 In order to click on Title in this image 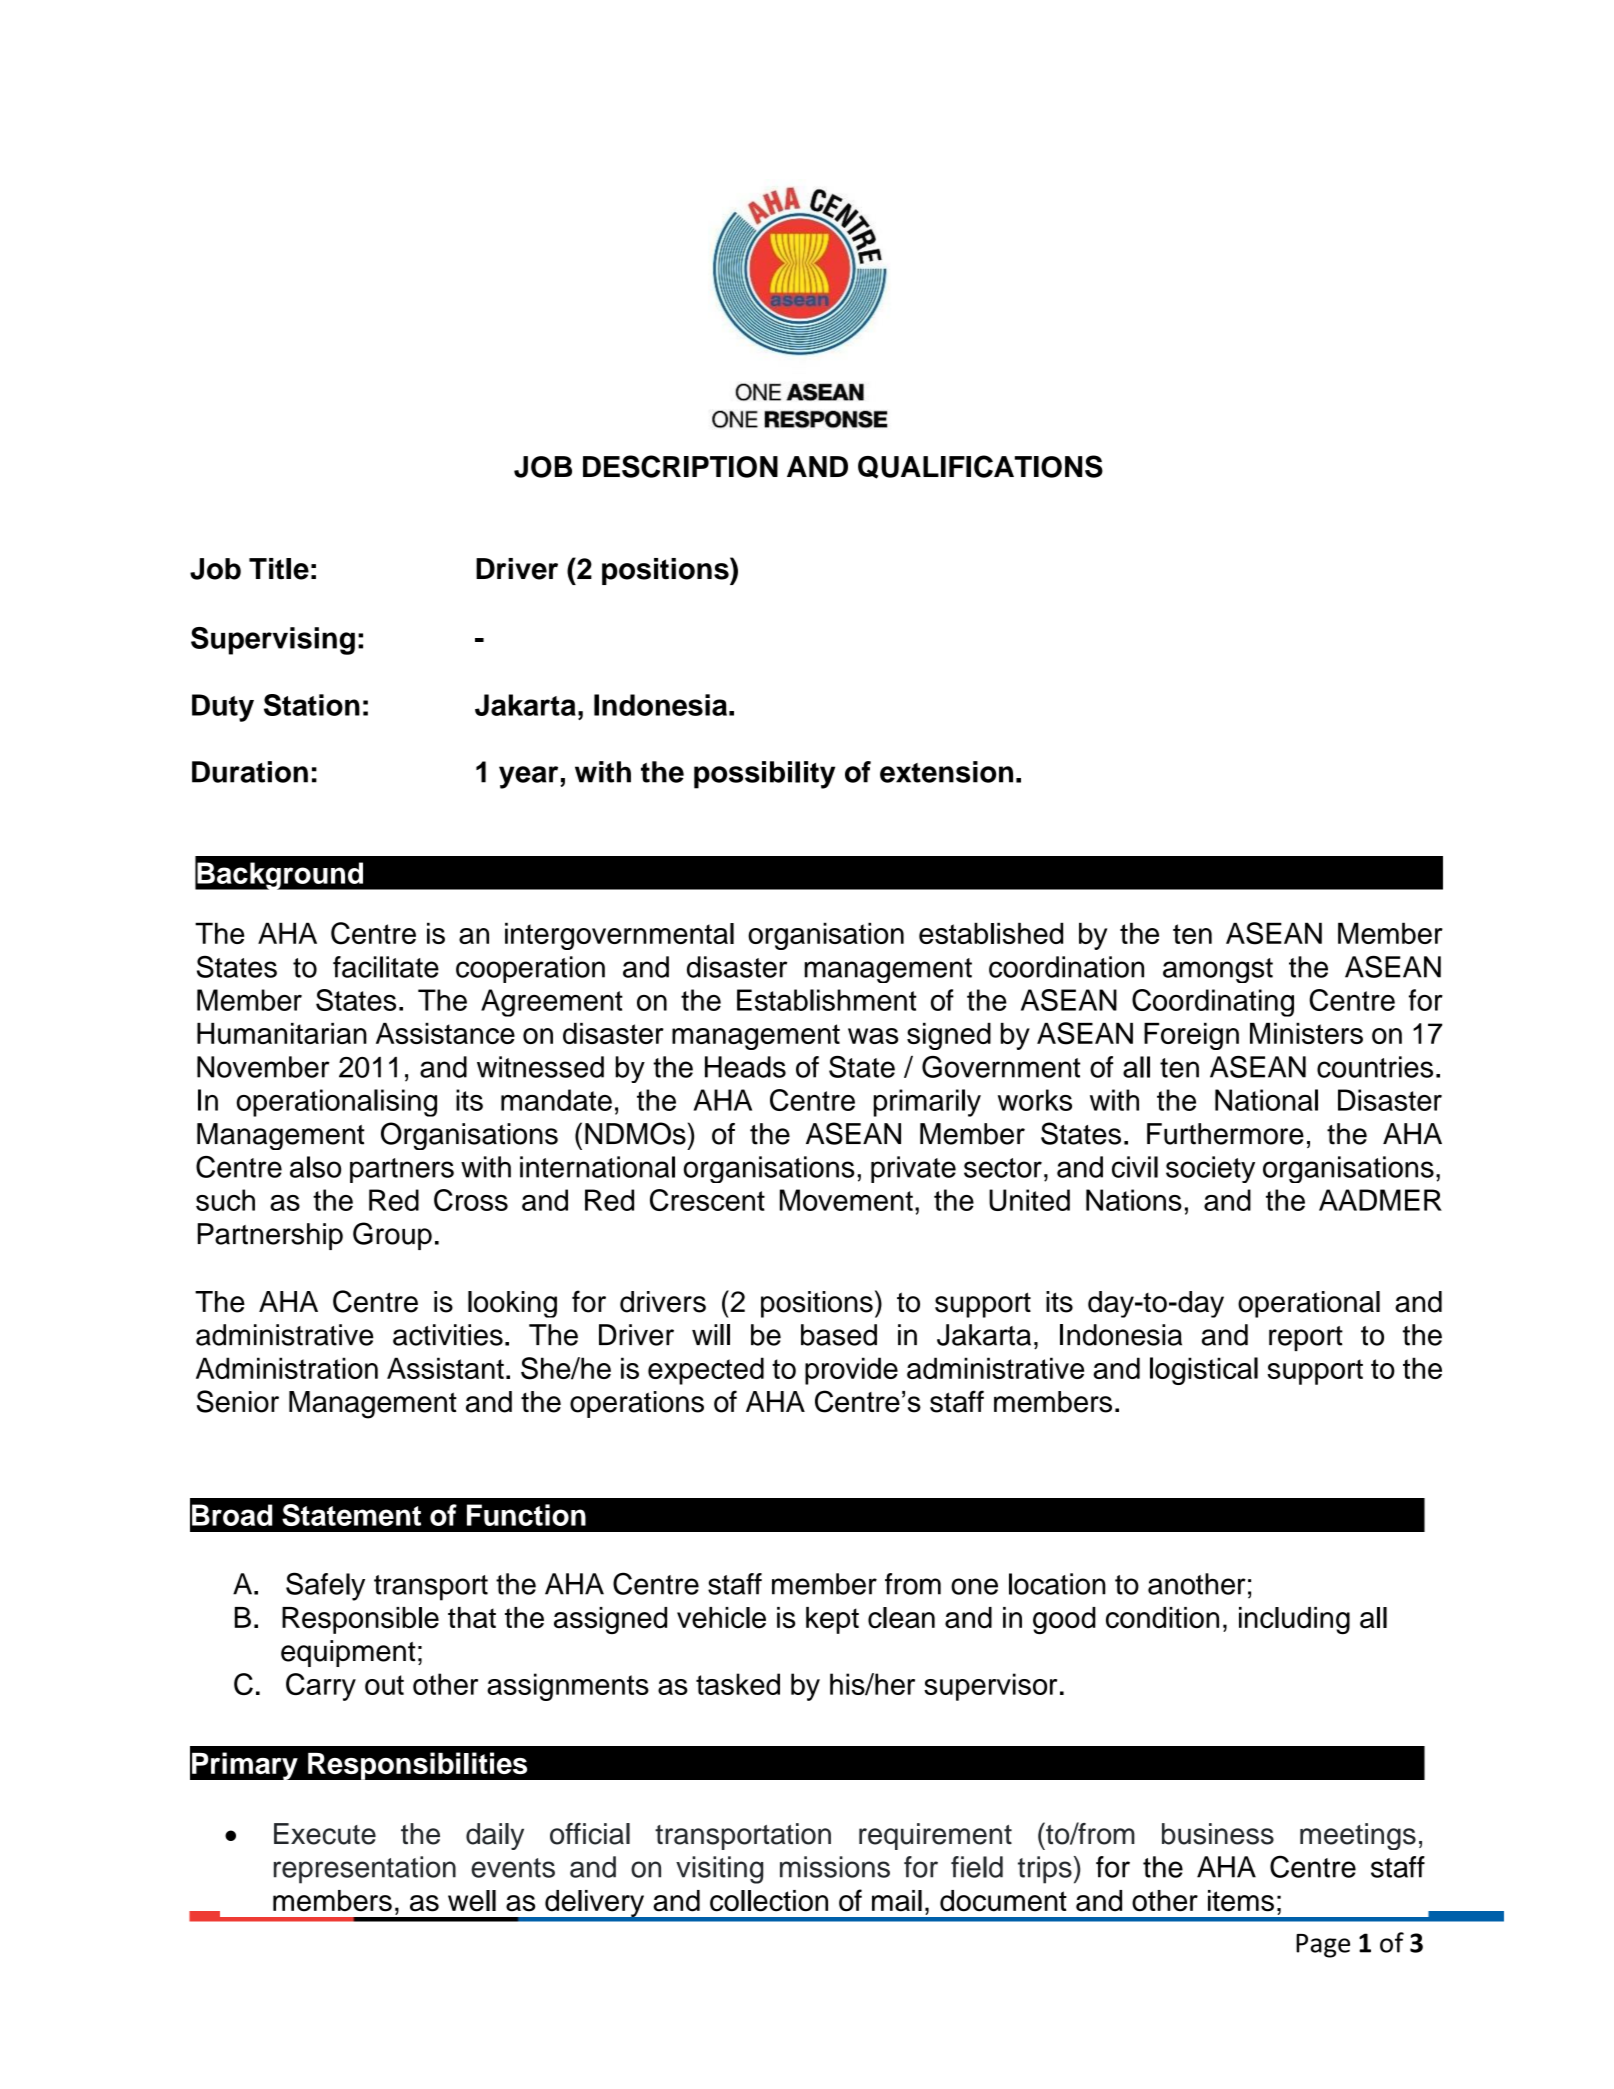, I will do `click(279, 569)`.
